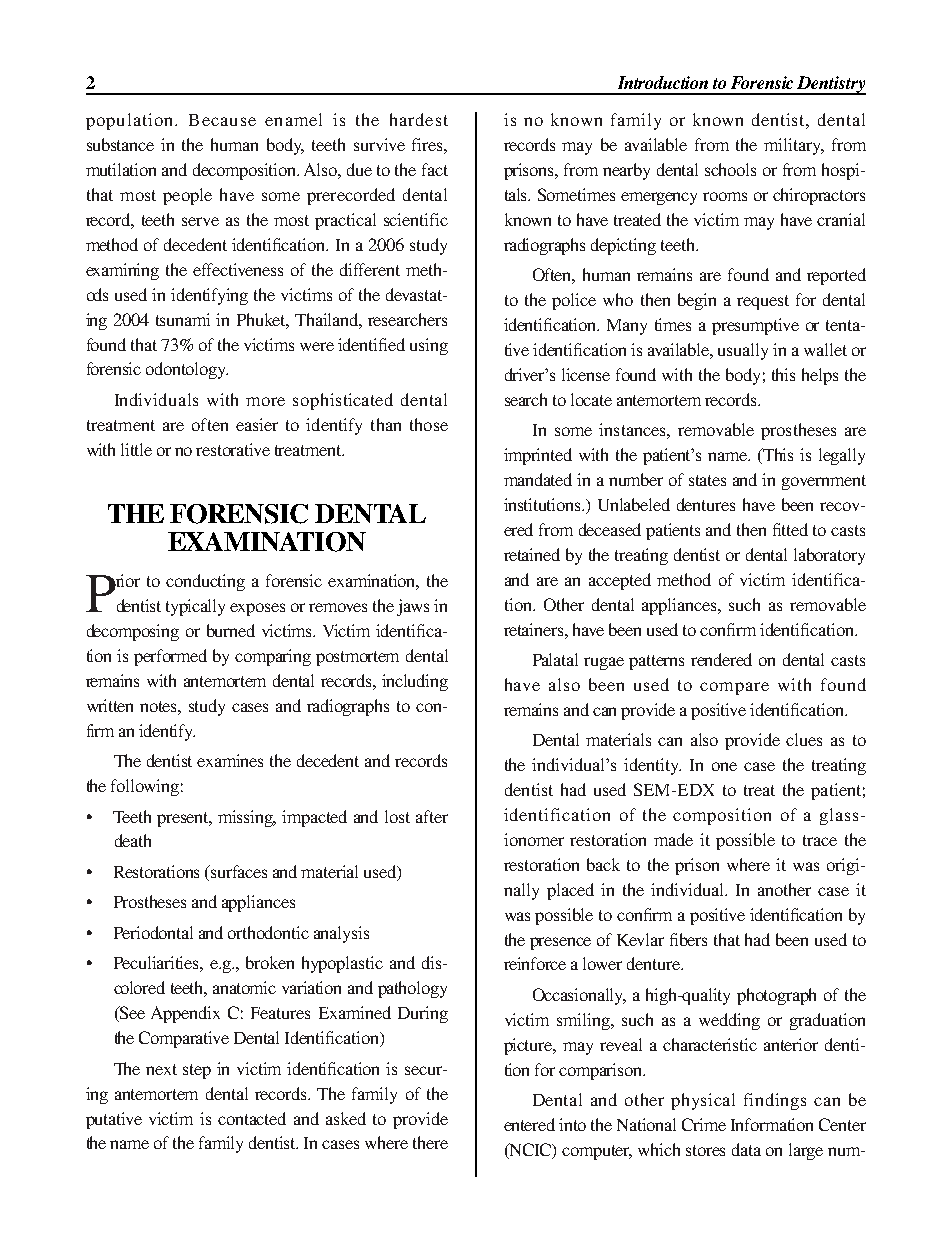  Describe the element at coordinates (435, 169) in the screenshot. I see `fact` at that location.
